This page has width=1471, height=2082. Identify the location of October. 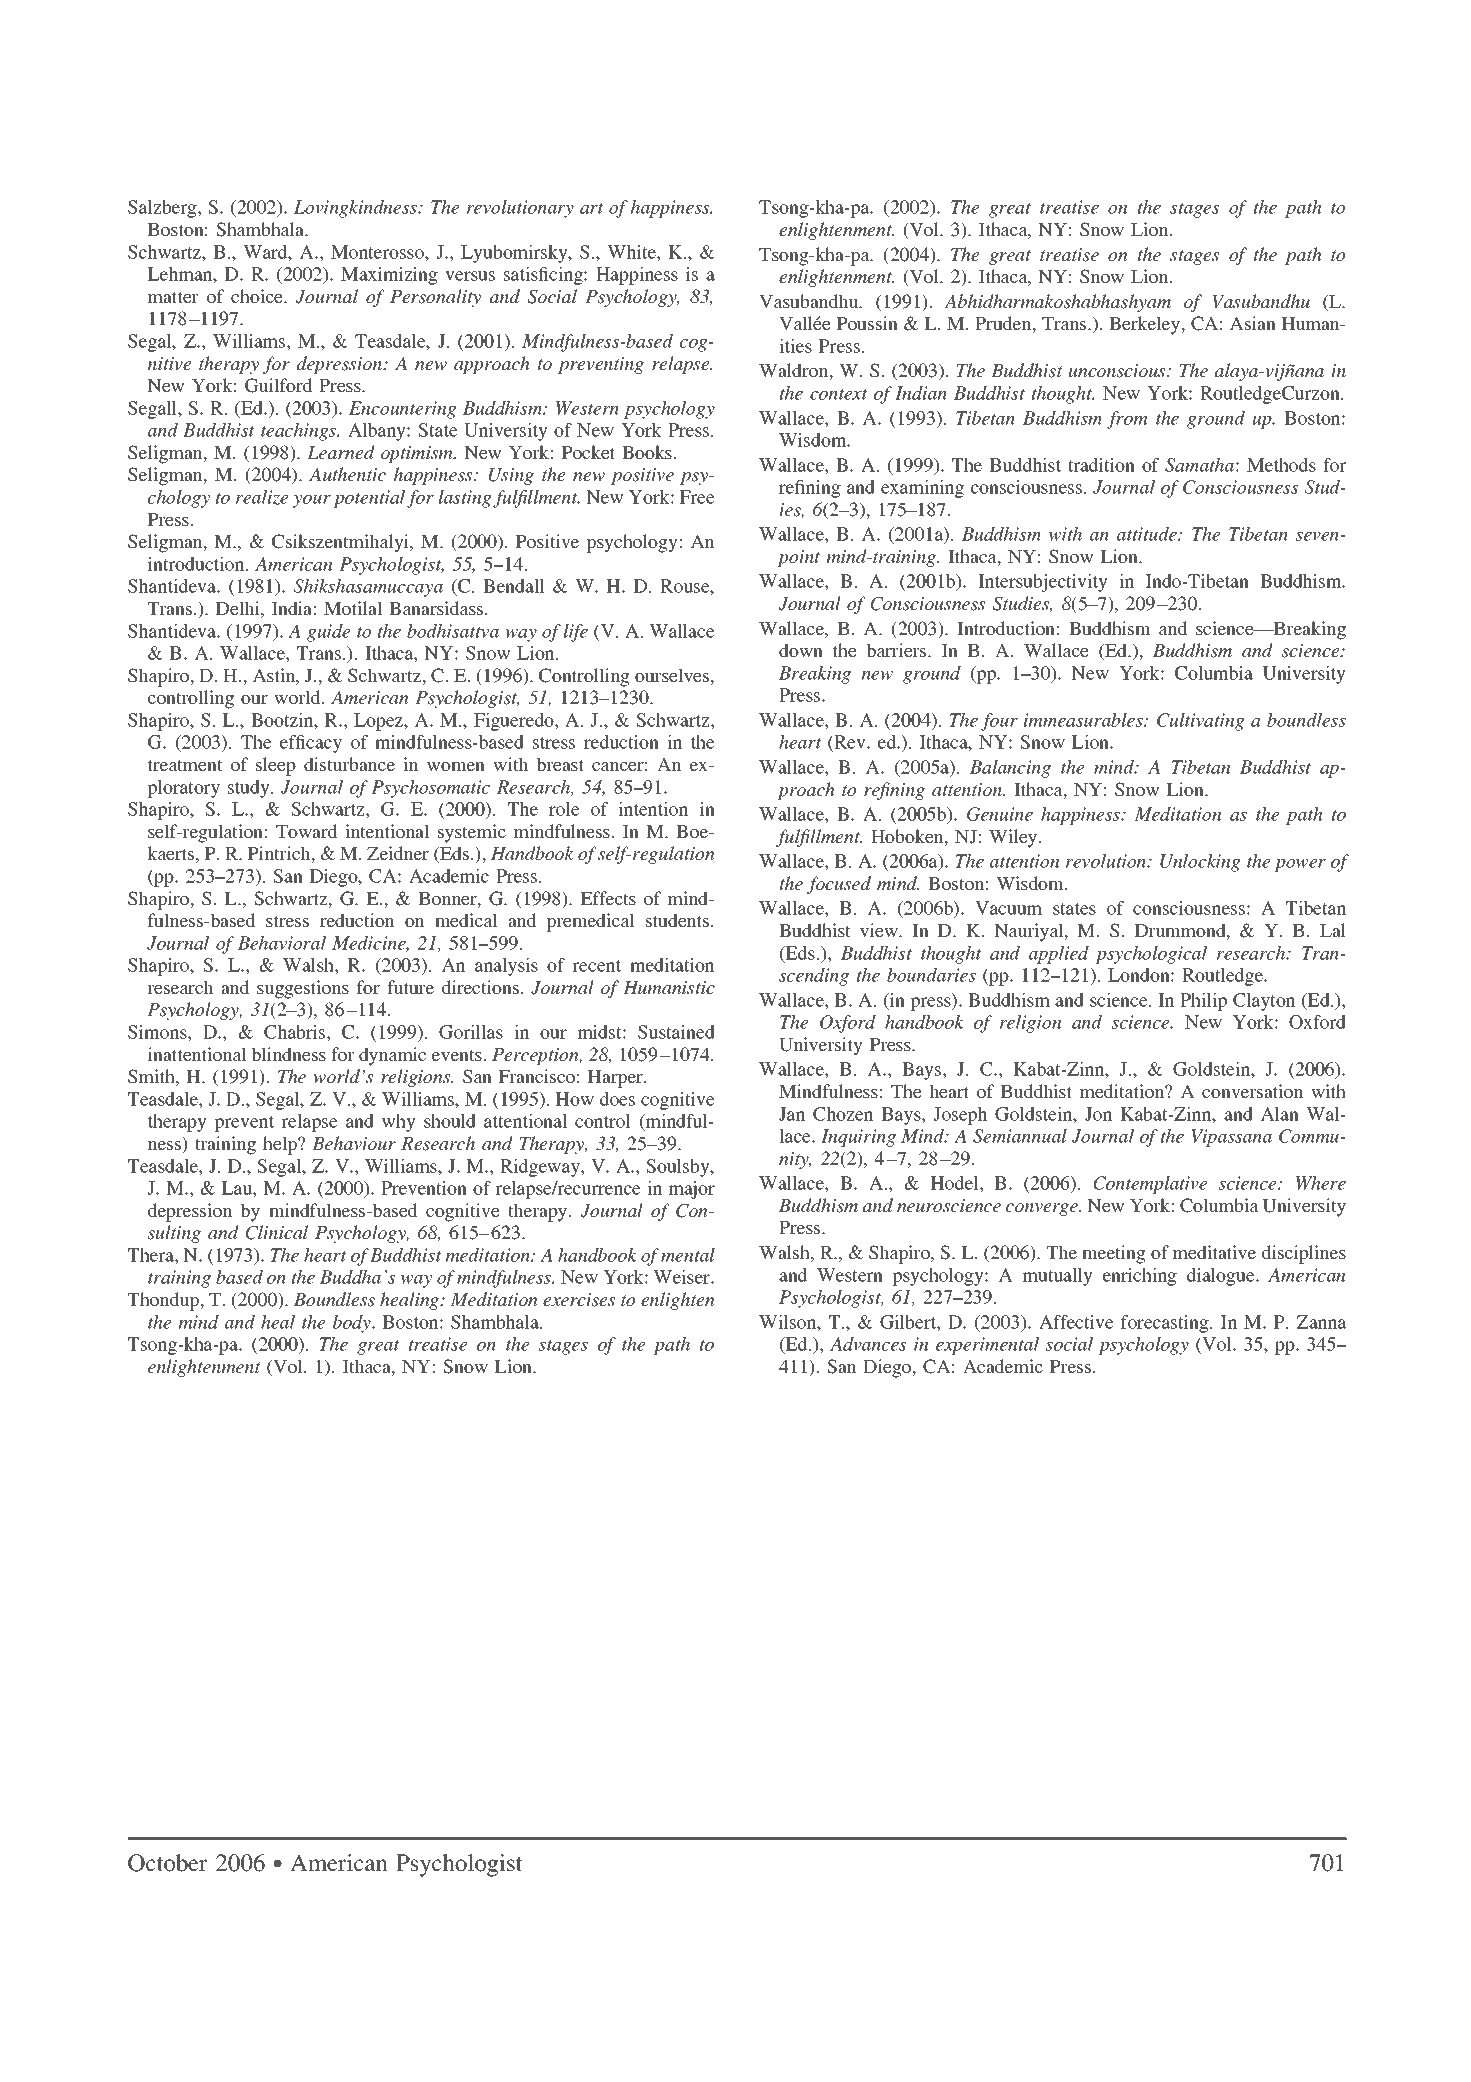
(168, 1863).
